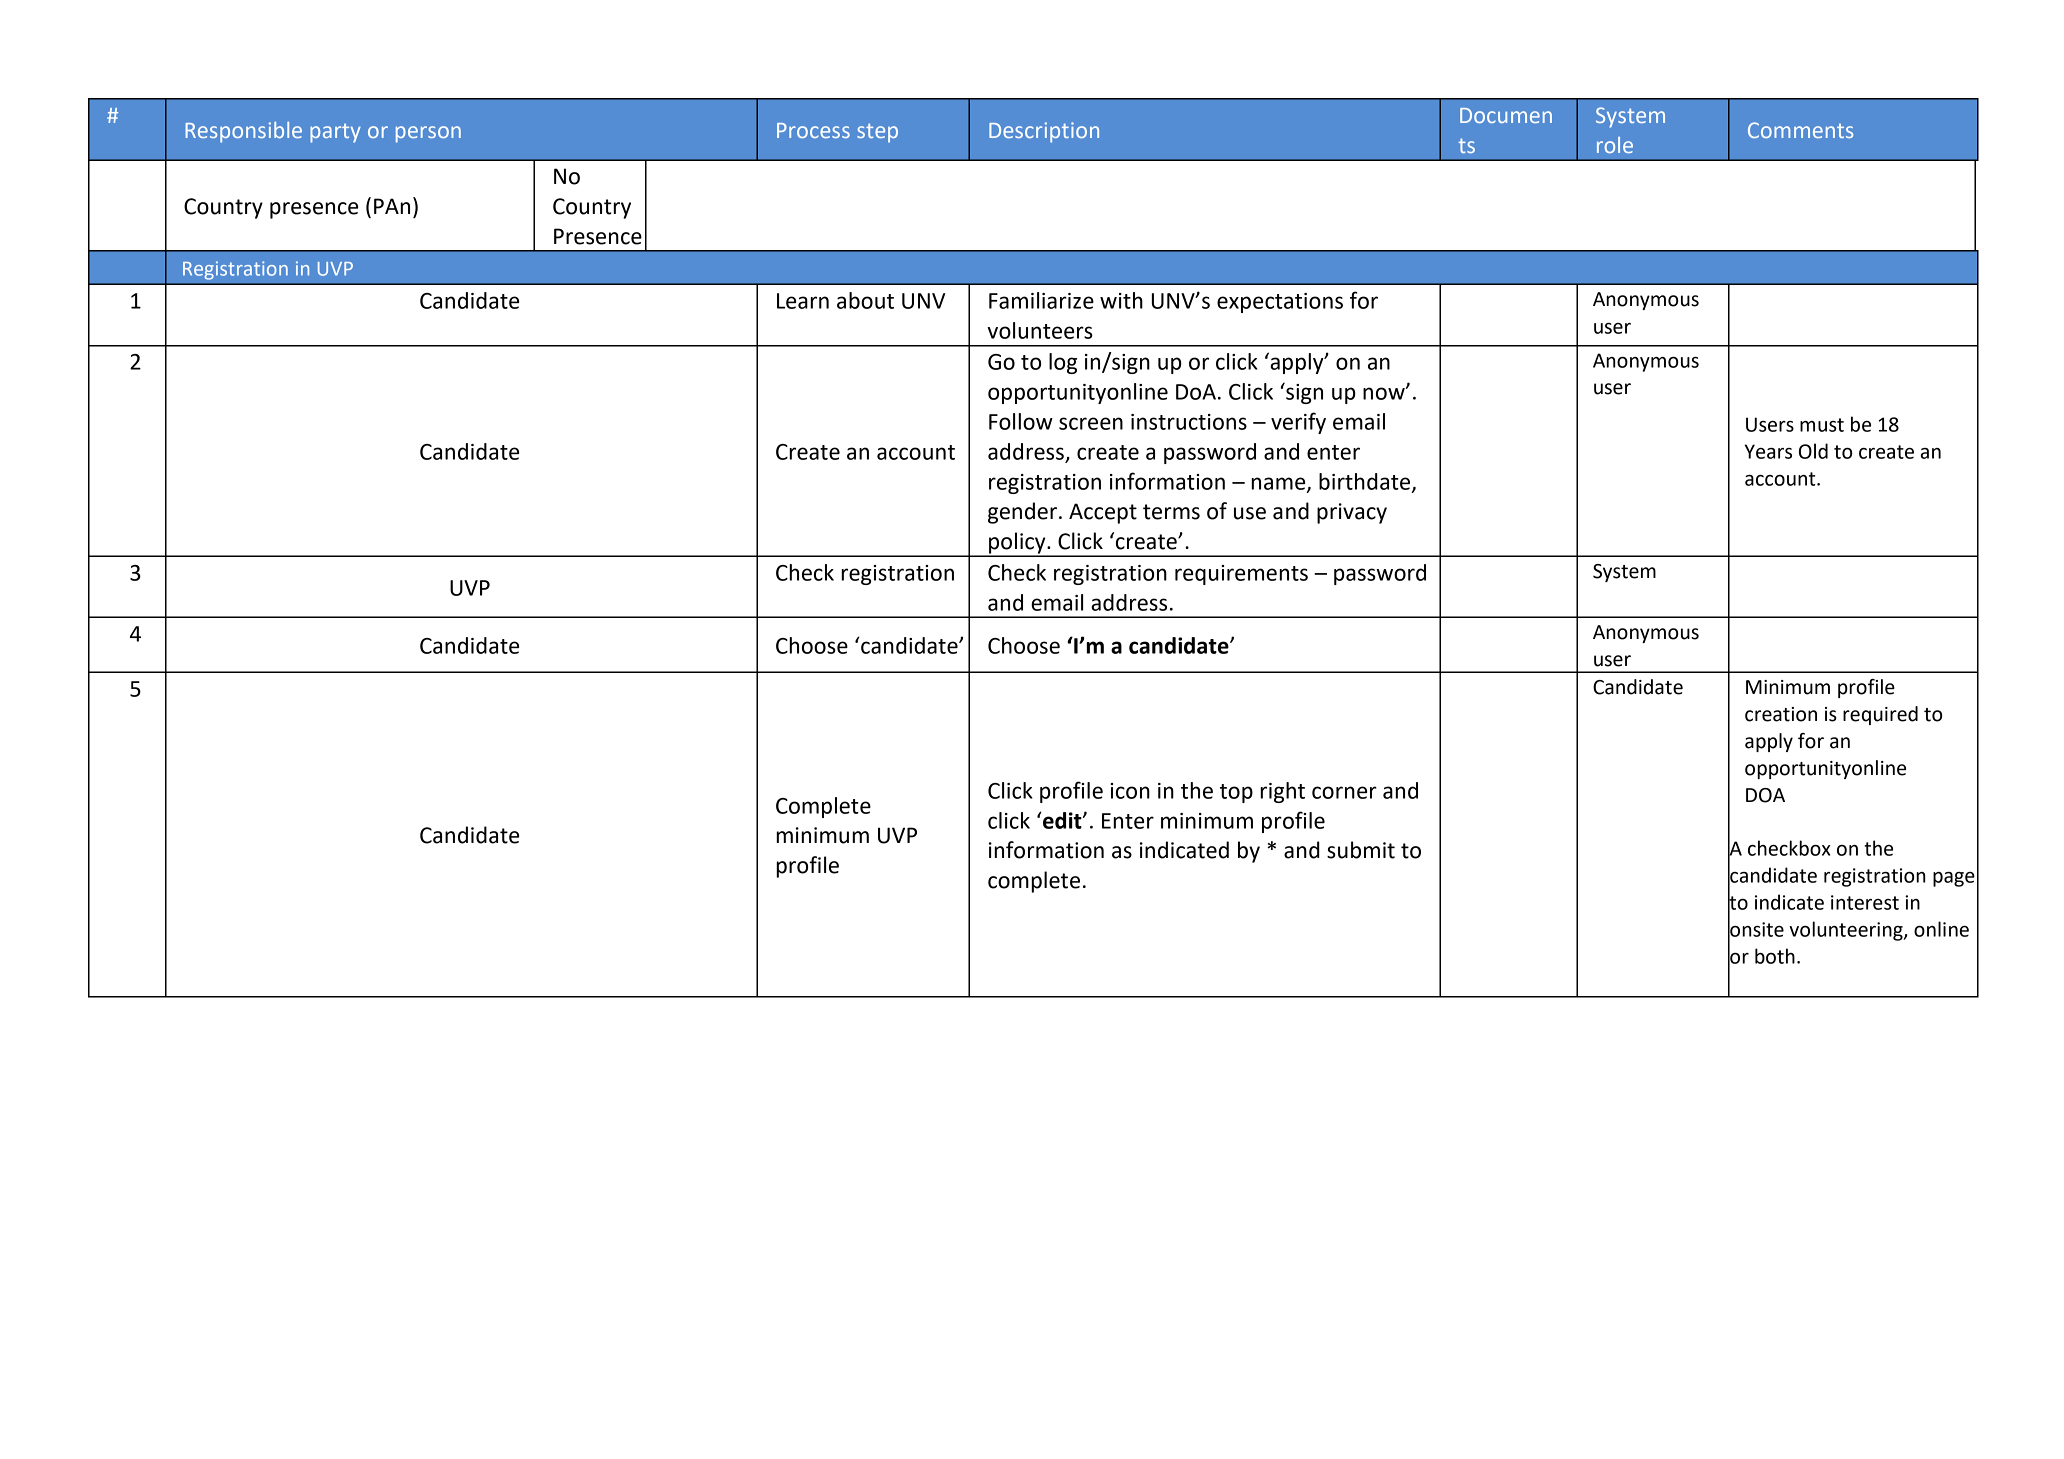  I want to click on creation, so click(1781, 714).
